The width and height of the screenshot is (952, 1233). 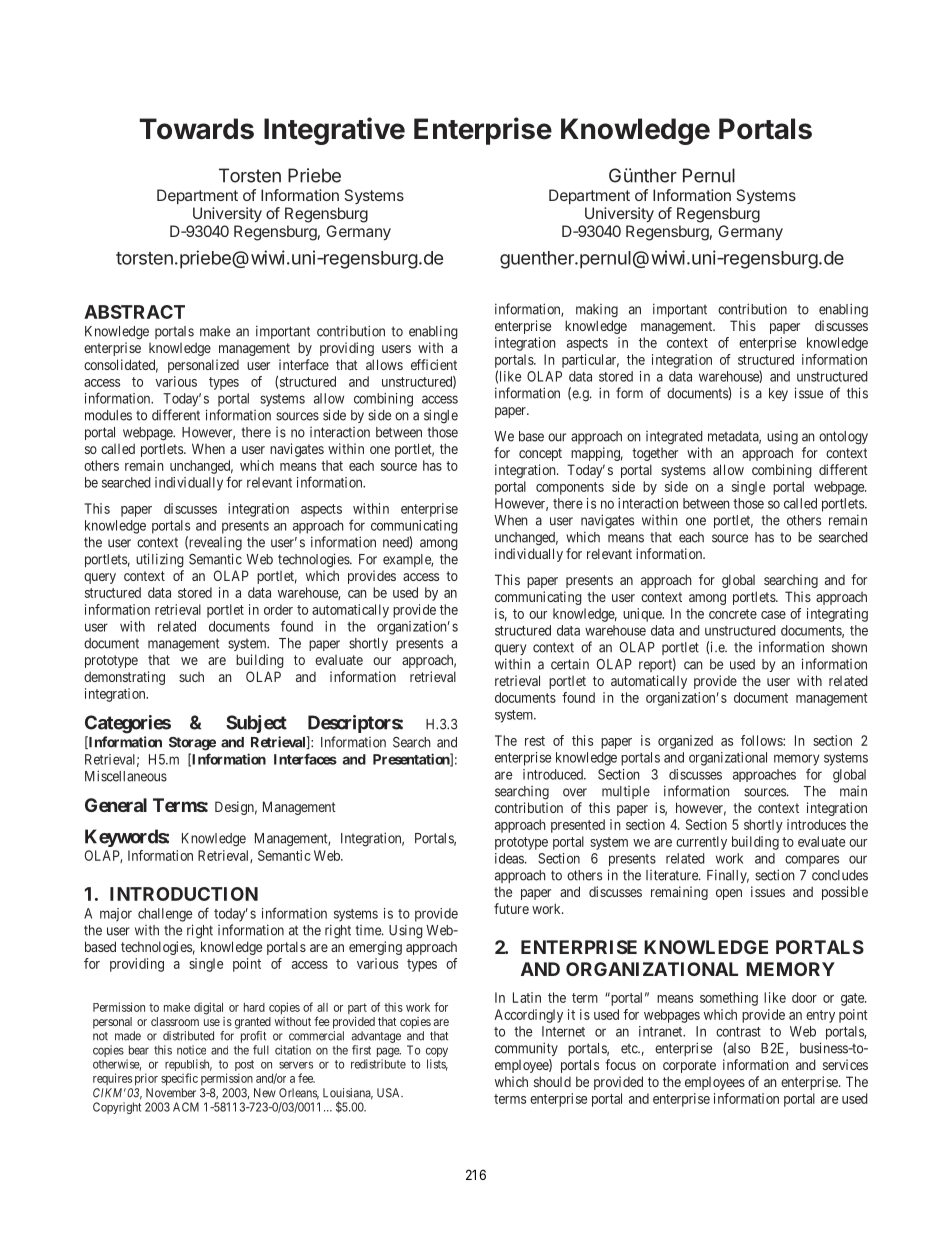 I want to click on modules, so click(x=108, y=415).
